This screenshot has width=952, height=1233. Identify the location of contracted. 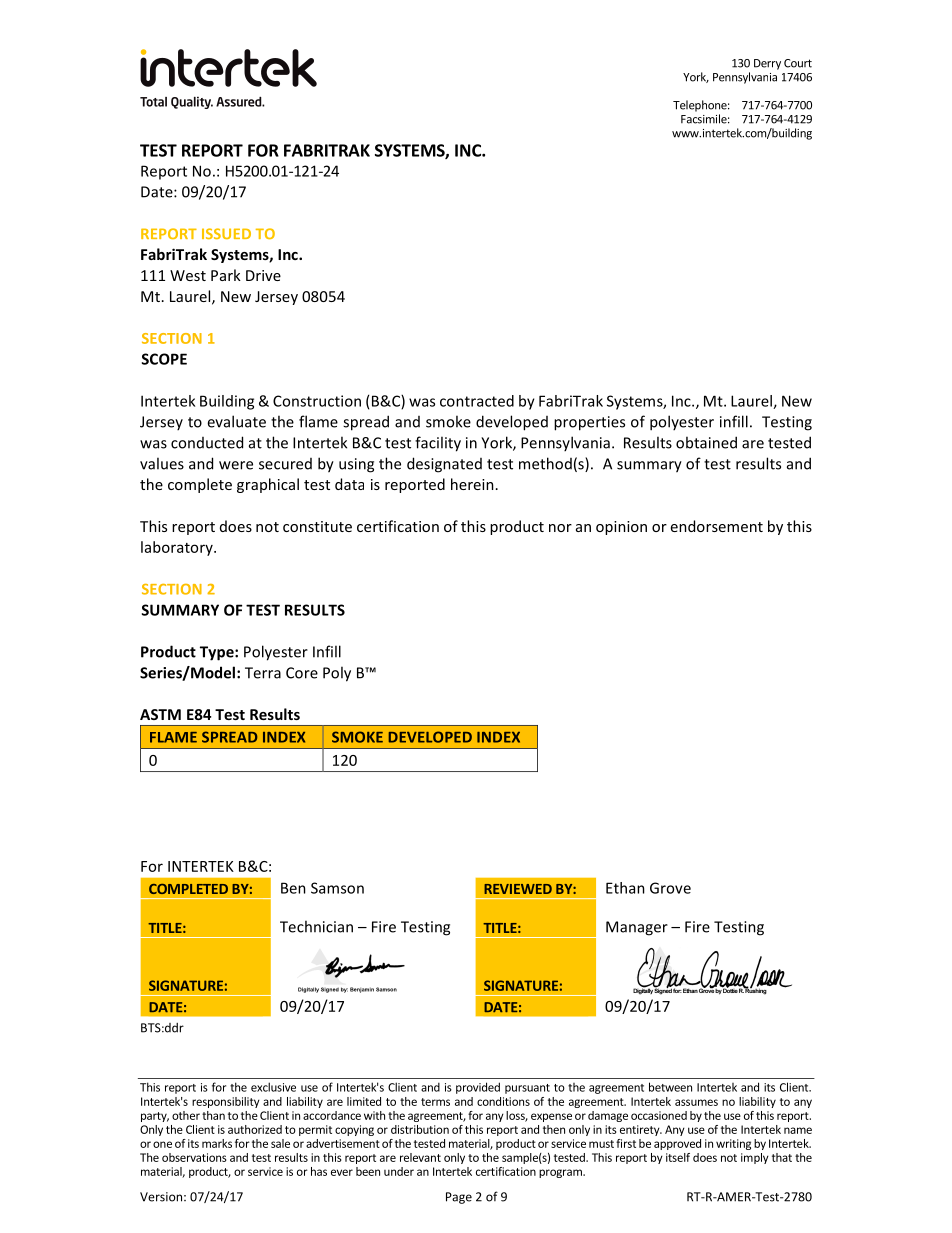
(477, 401).
